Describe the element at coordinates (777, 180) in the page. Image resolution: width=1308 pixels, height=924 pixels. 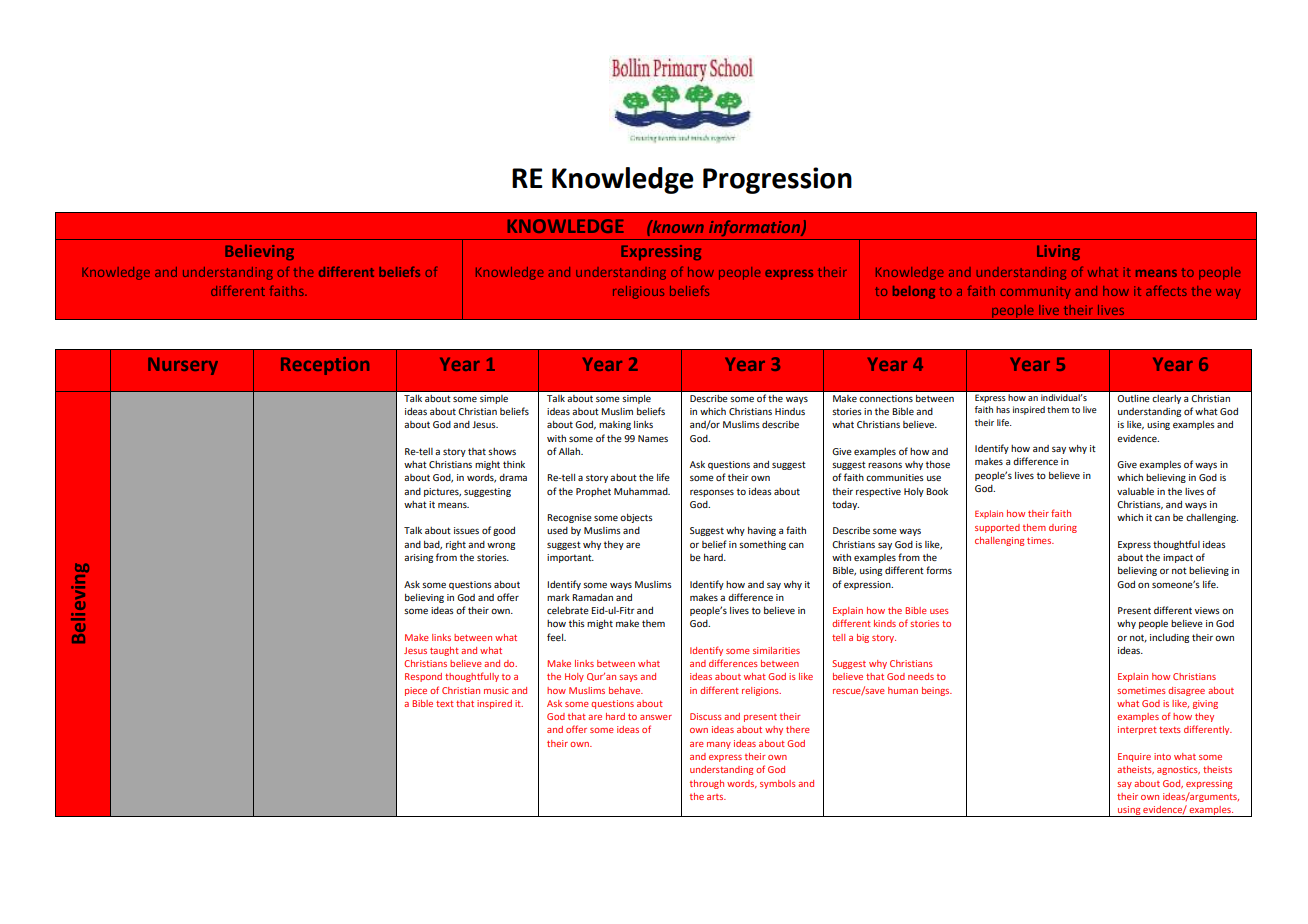
I see `Progression` at that location.
